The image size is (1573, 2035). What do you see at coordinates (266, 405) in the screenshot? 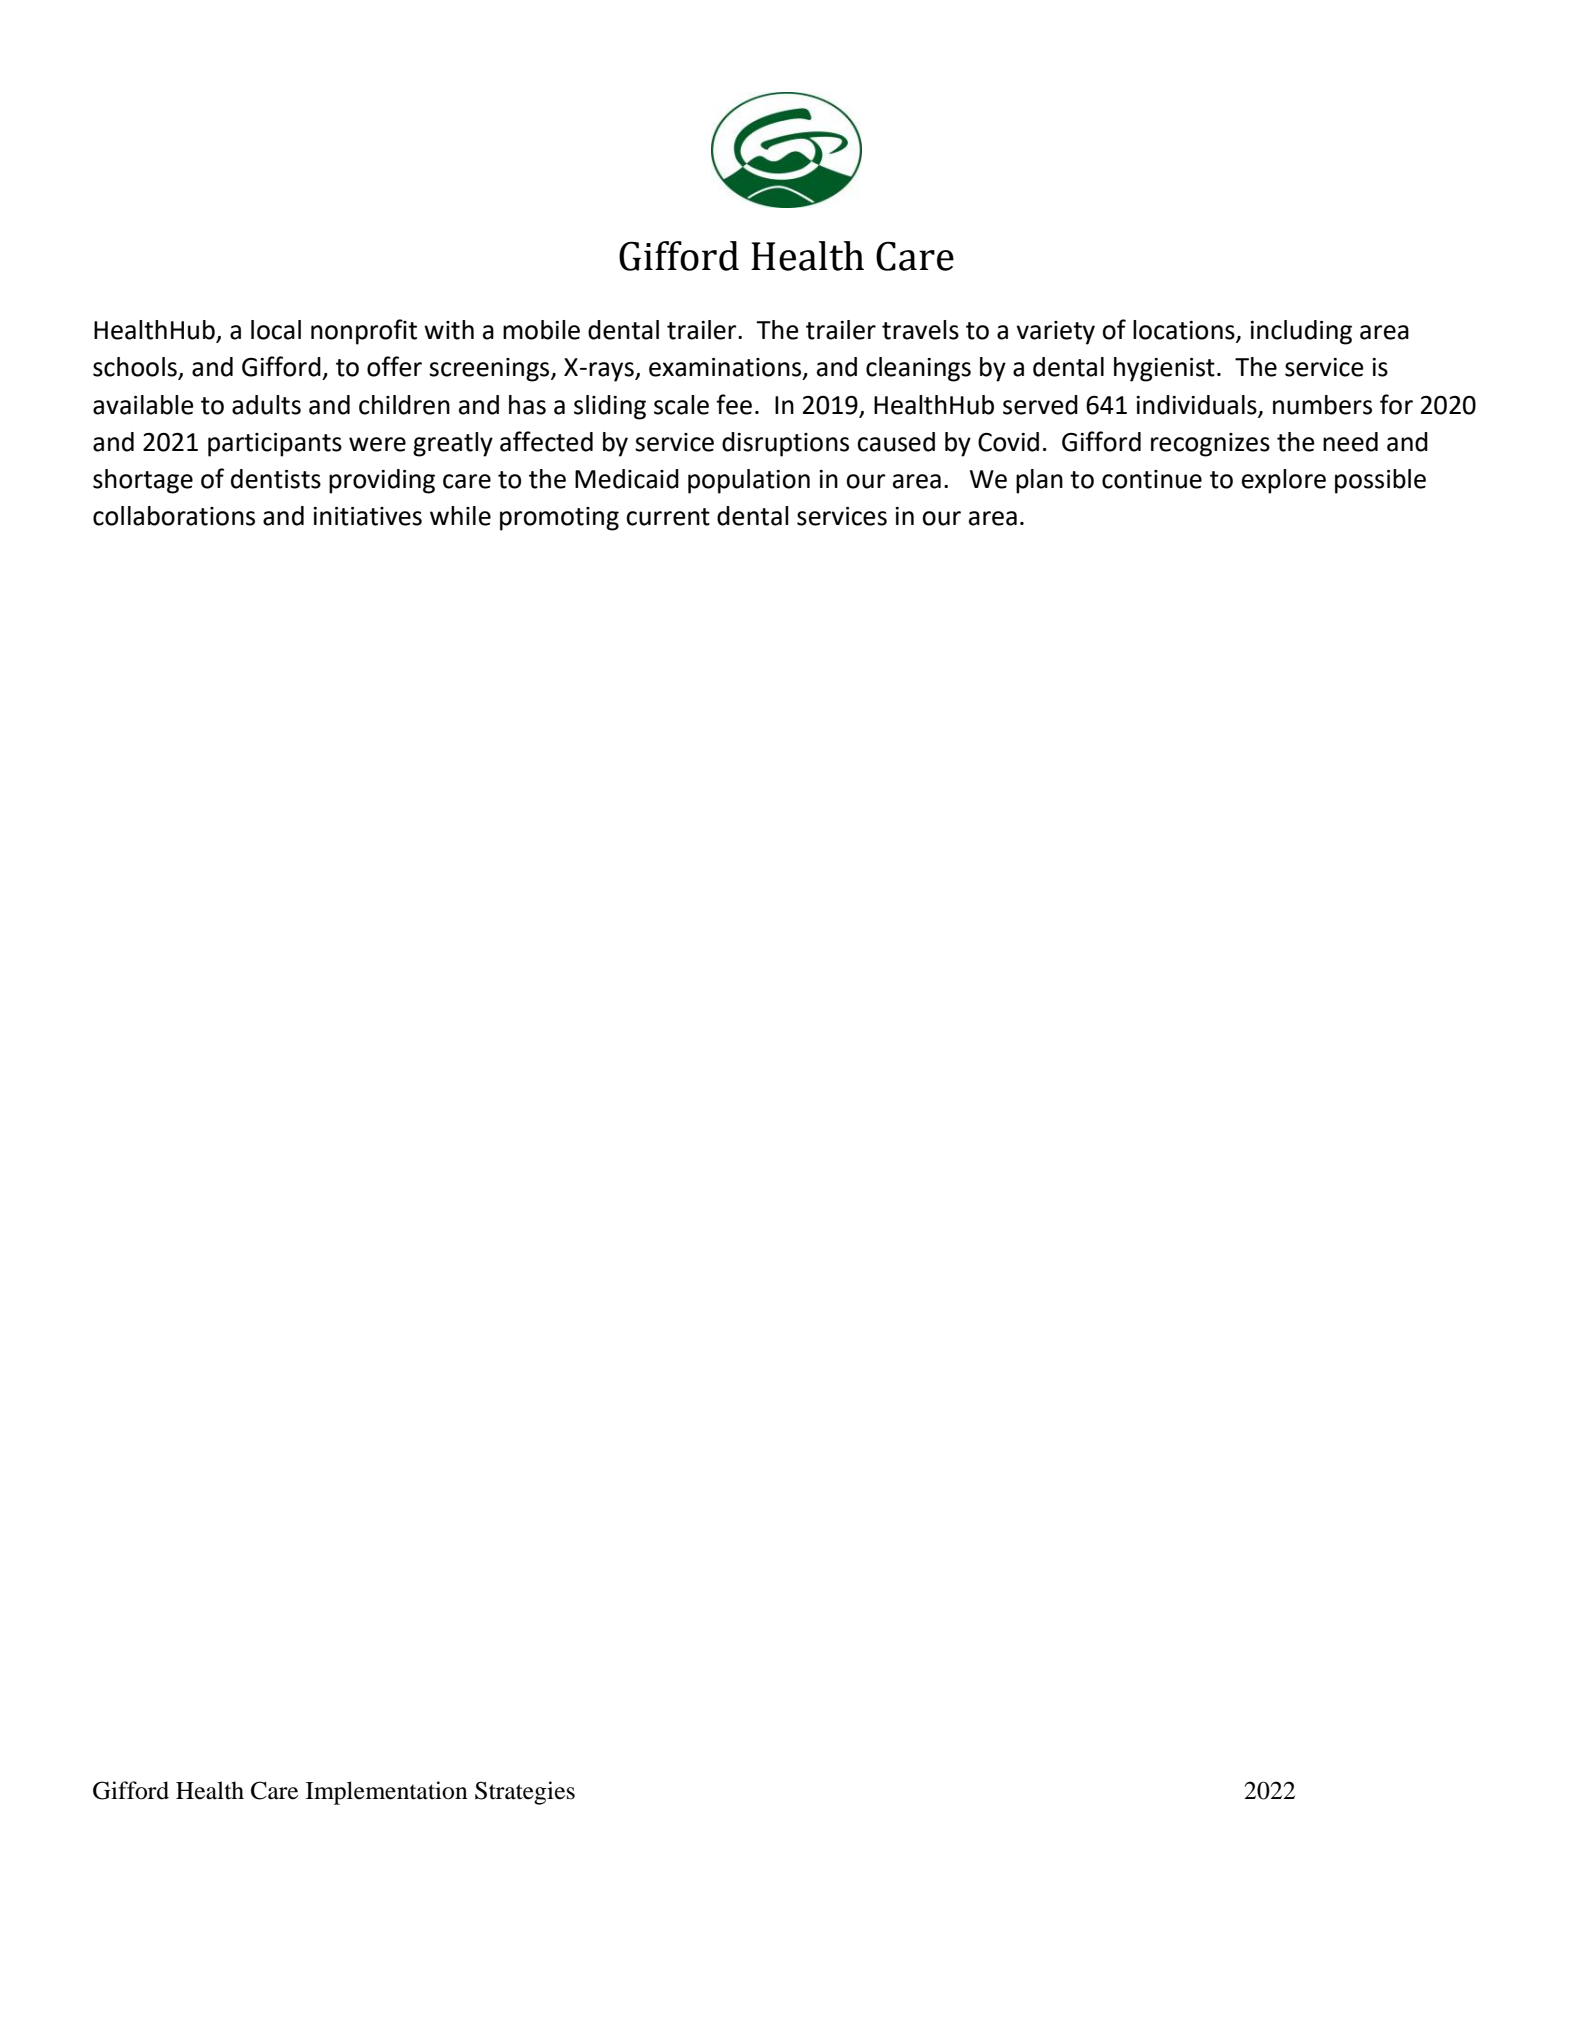
I see `adults` at bounding box center [266, 405].
